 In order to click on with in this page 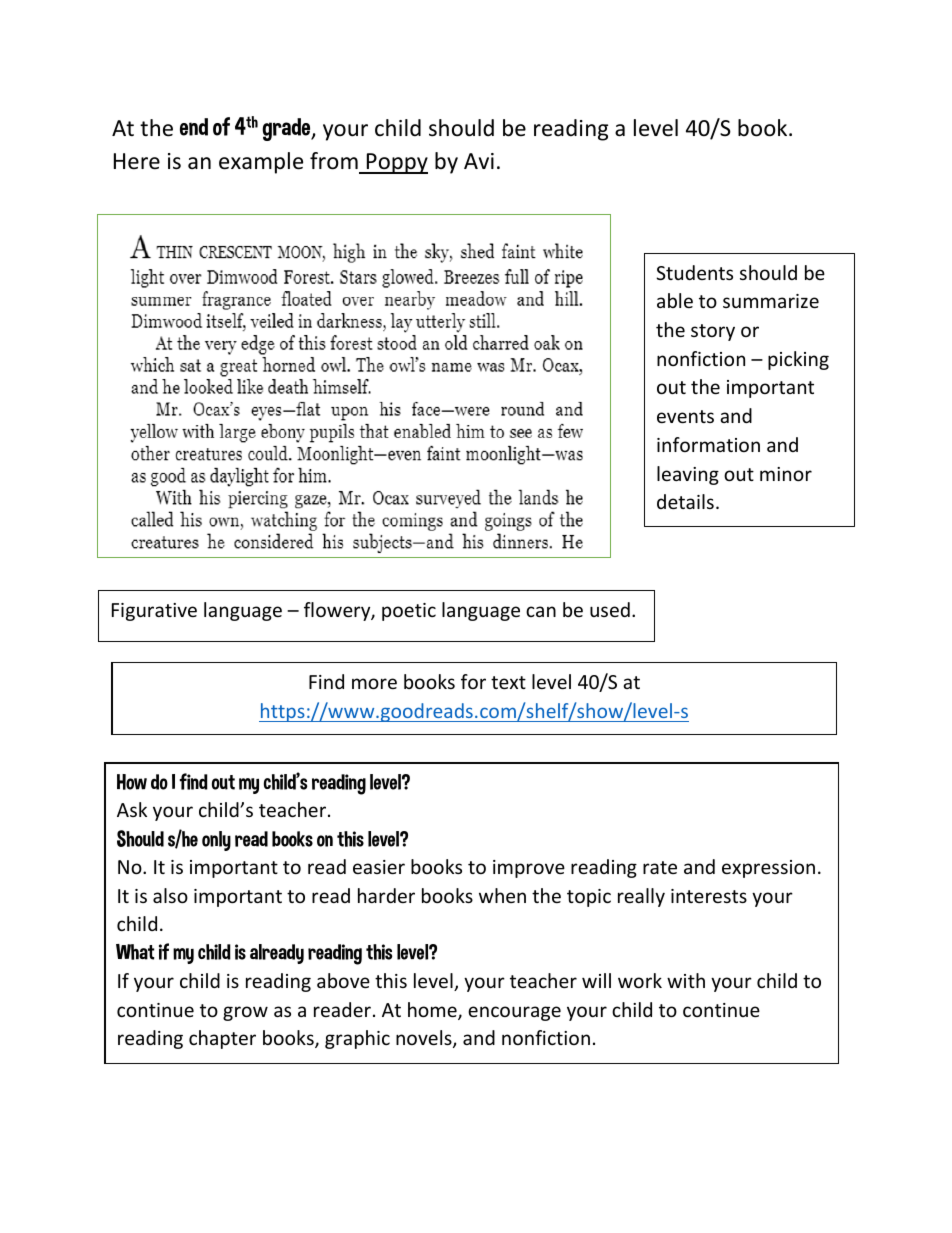, I will do `click(686, 980)`.
